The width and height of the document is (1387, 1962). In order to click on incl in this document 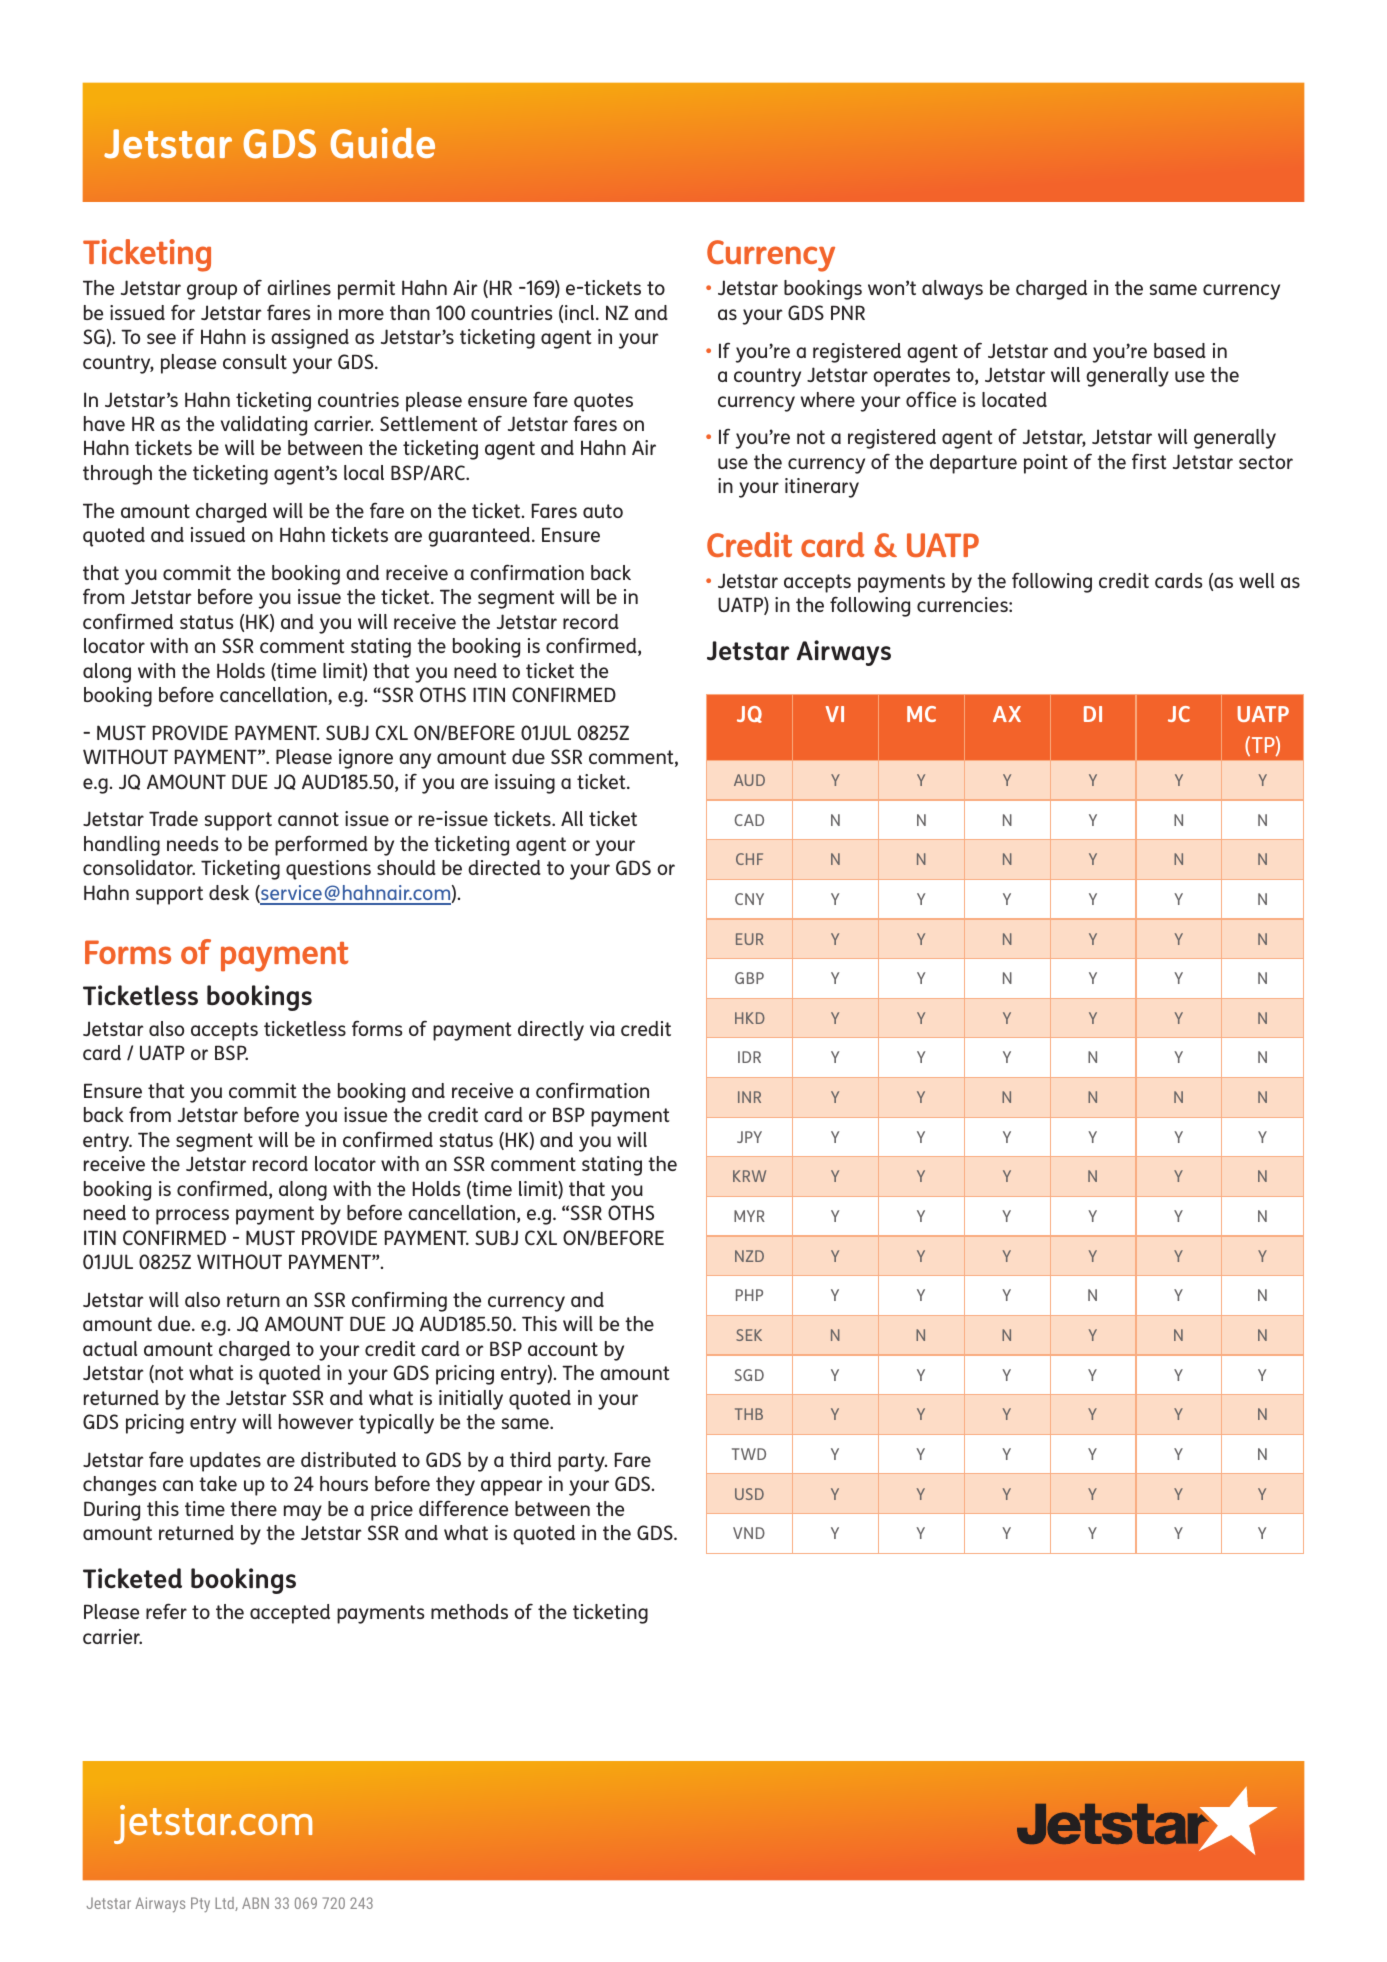, I will do `click(581, 312)`.
